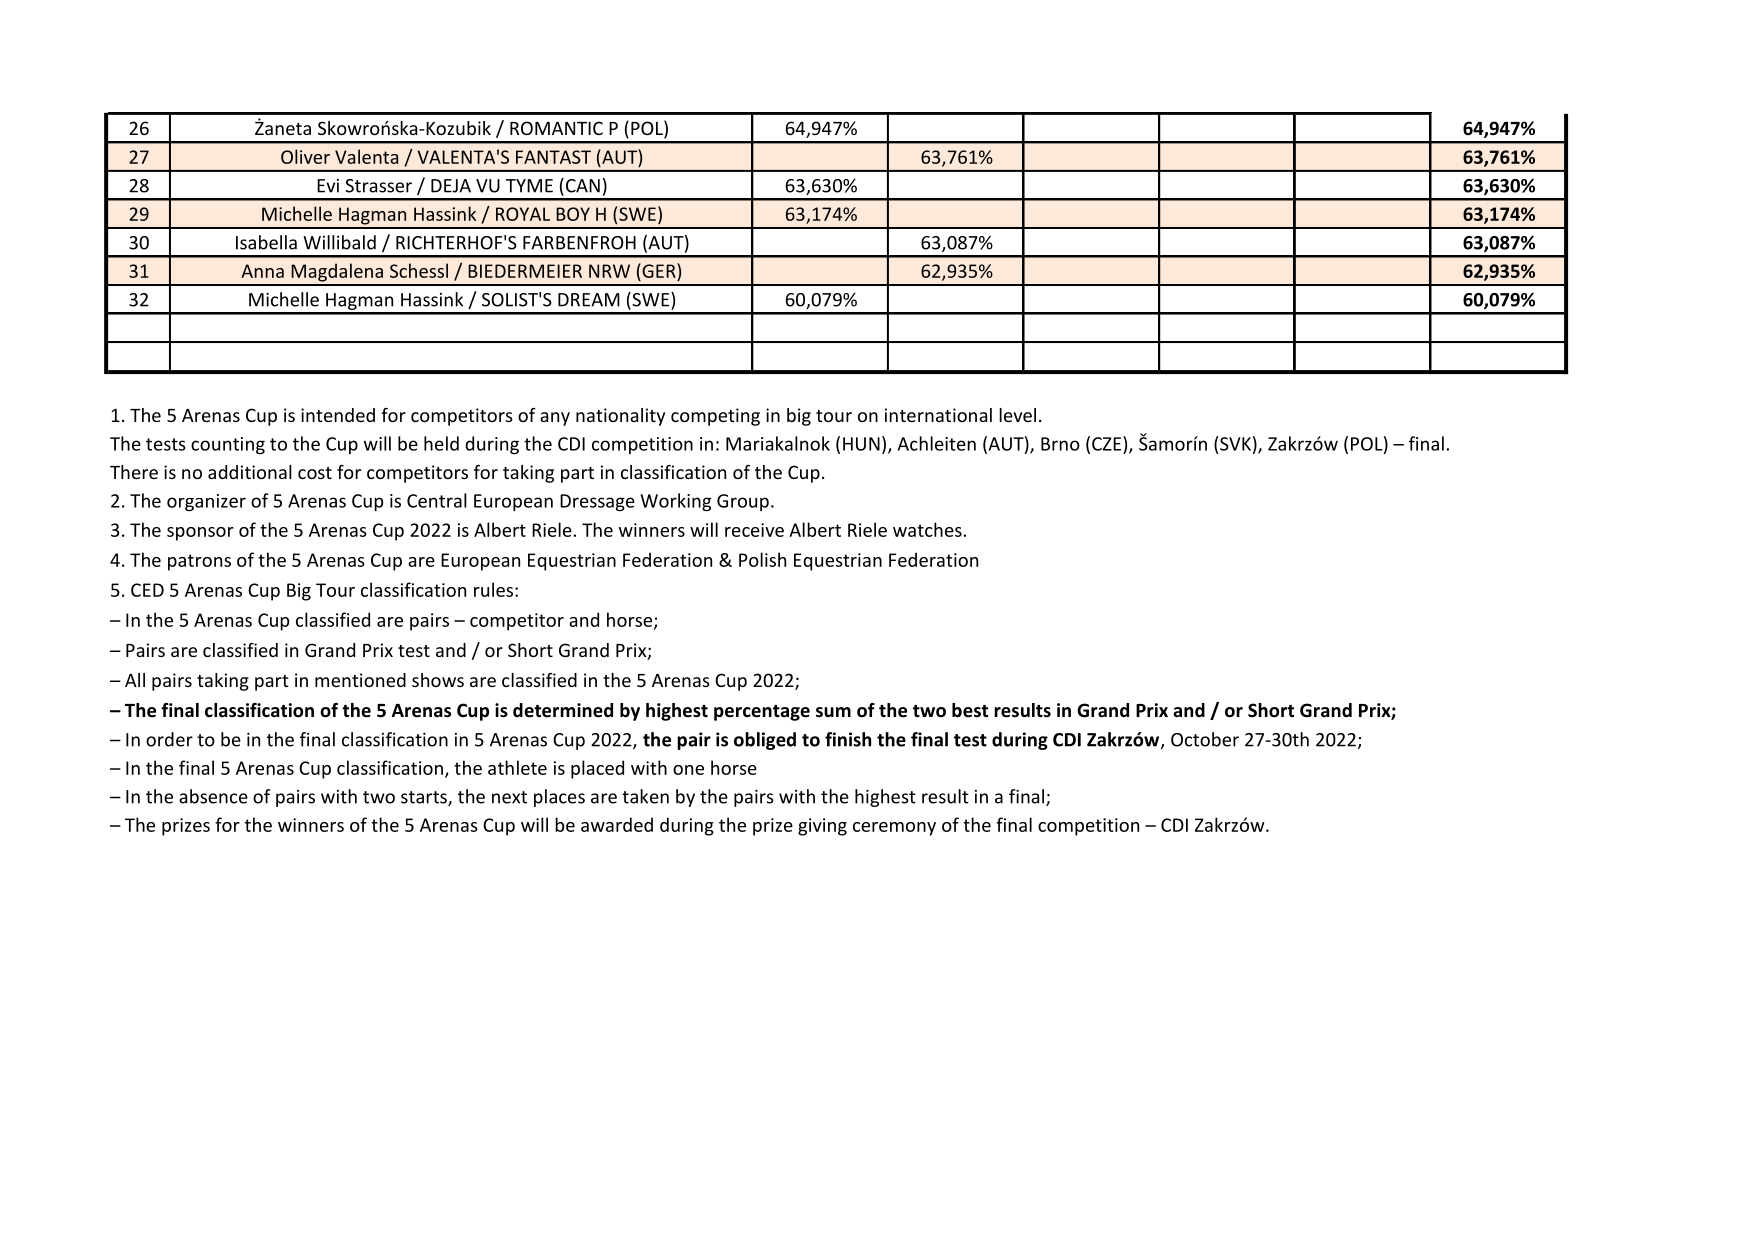  What do you see at coordinates (1017, 415) in the screenshot?
I see `level` at bounding box center [1017, 415].
